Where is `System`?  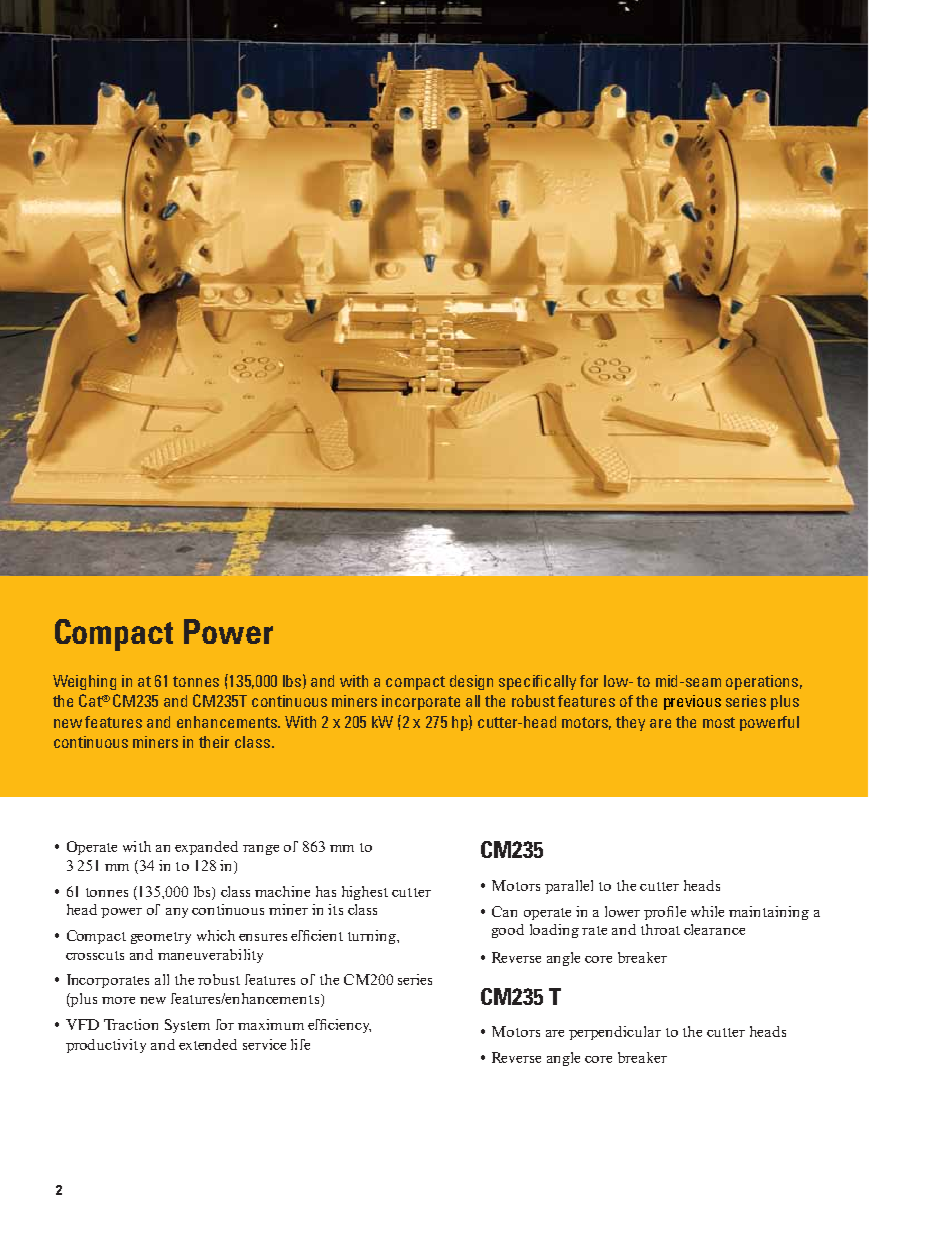 System is located at coordinates (187, 1026).
